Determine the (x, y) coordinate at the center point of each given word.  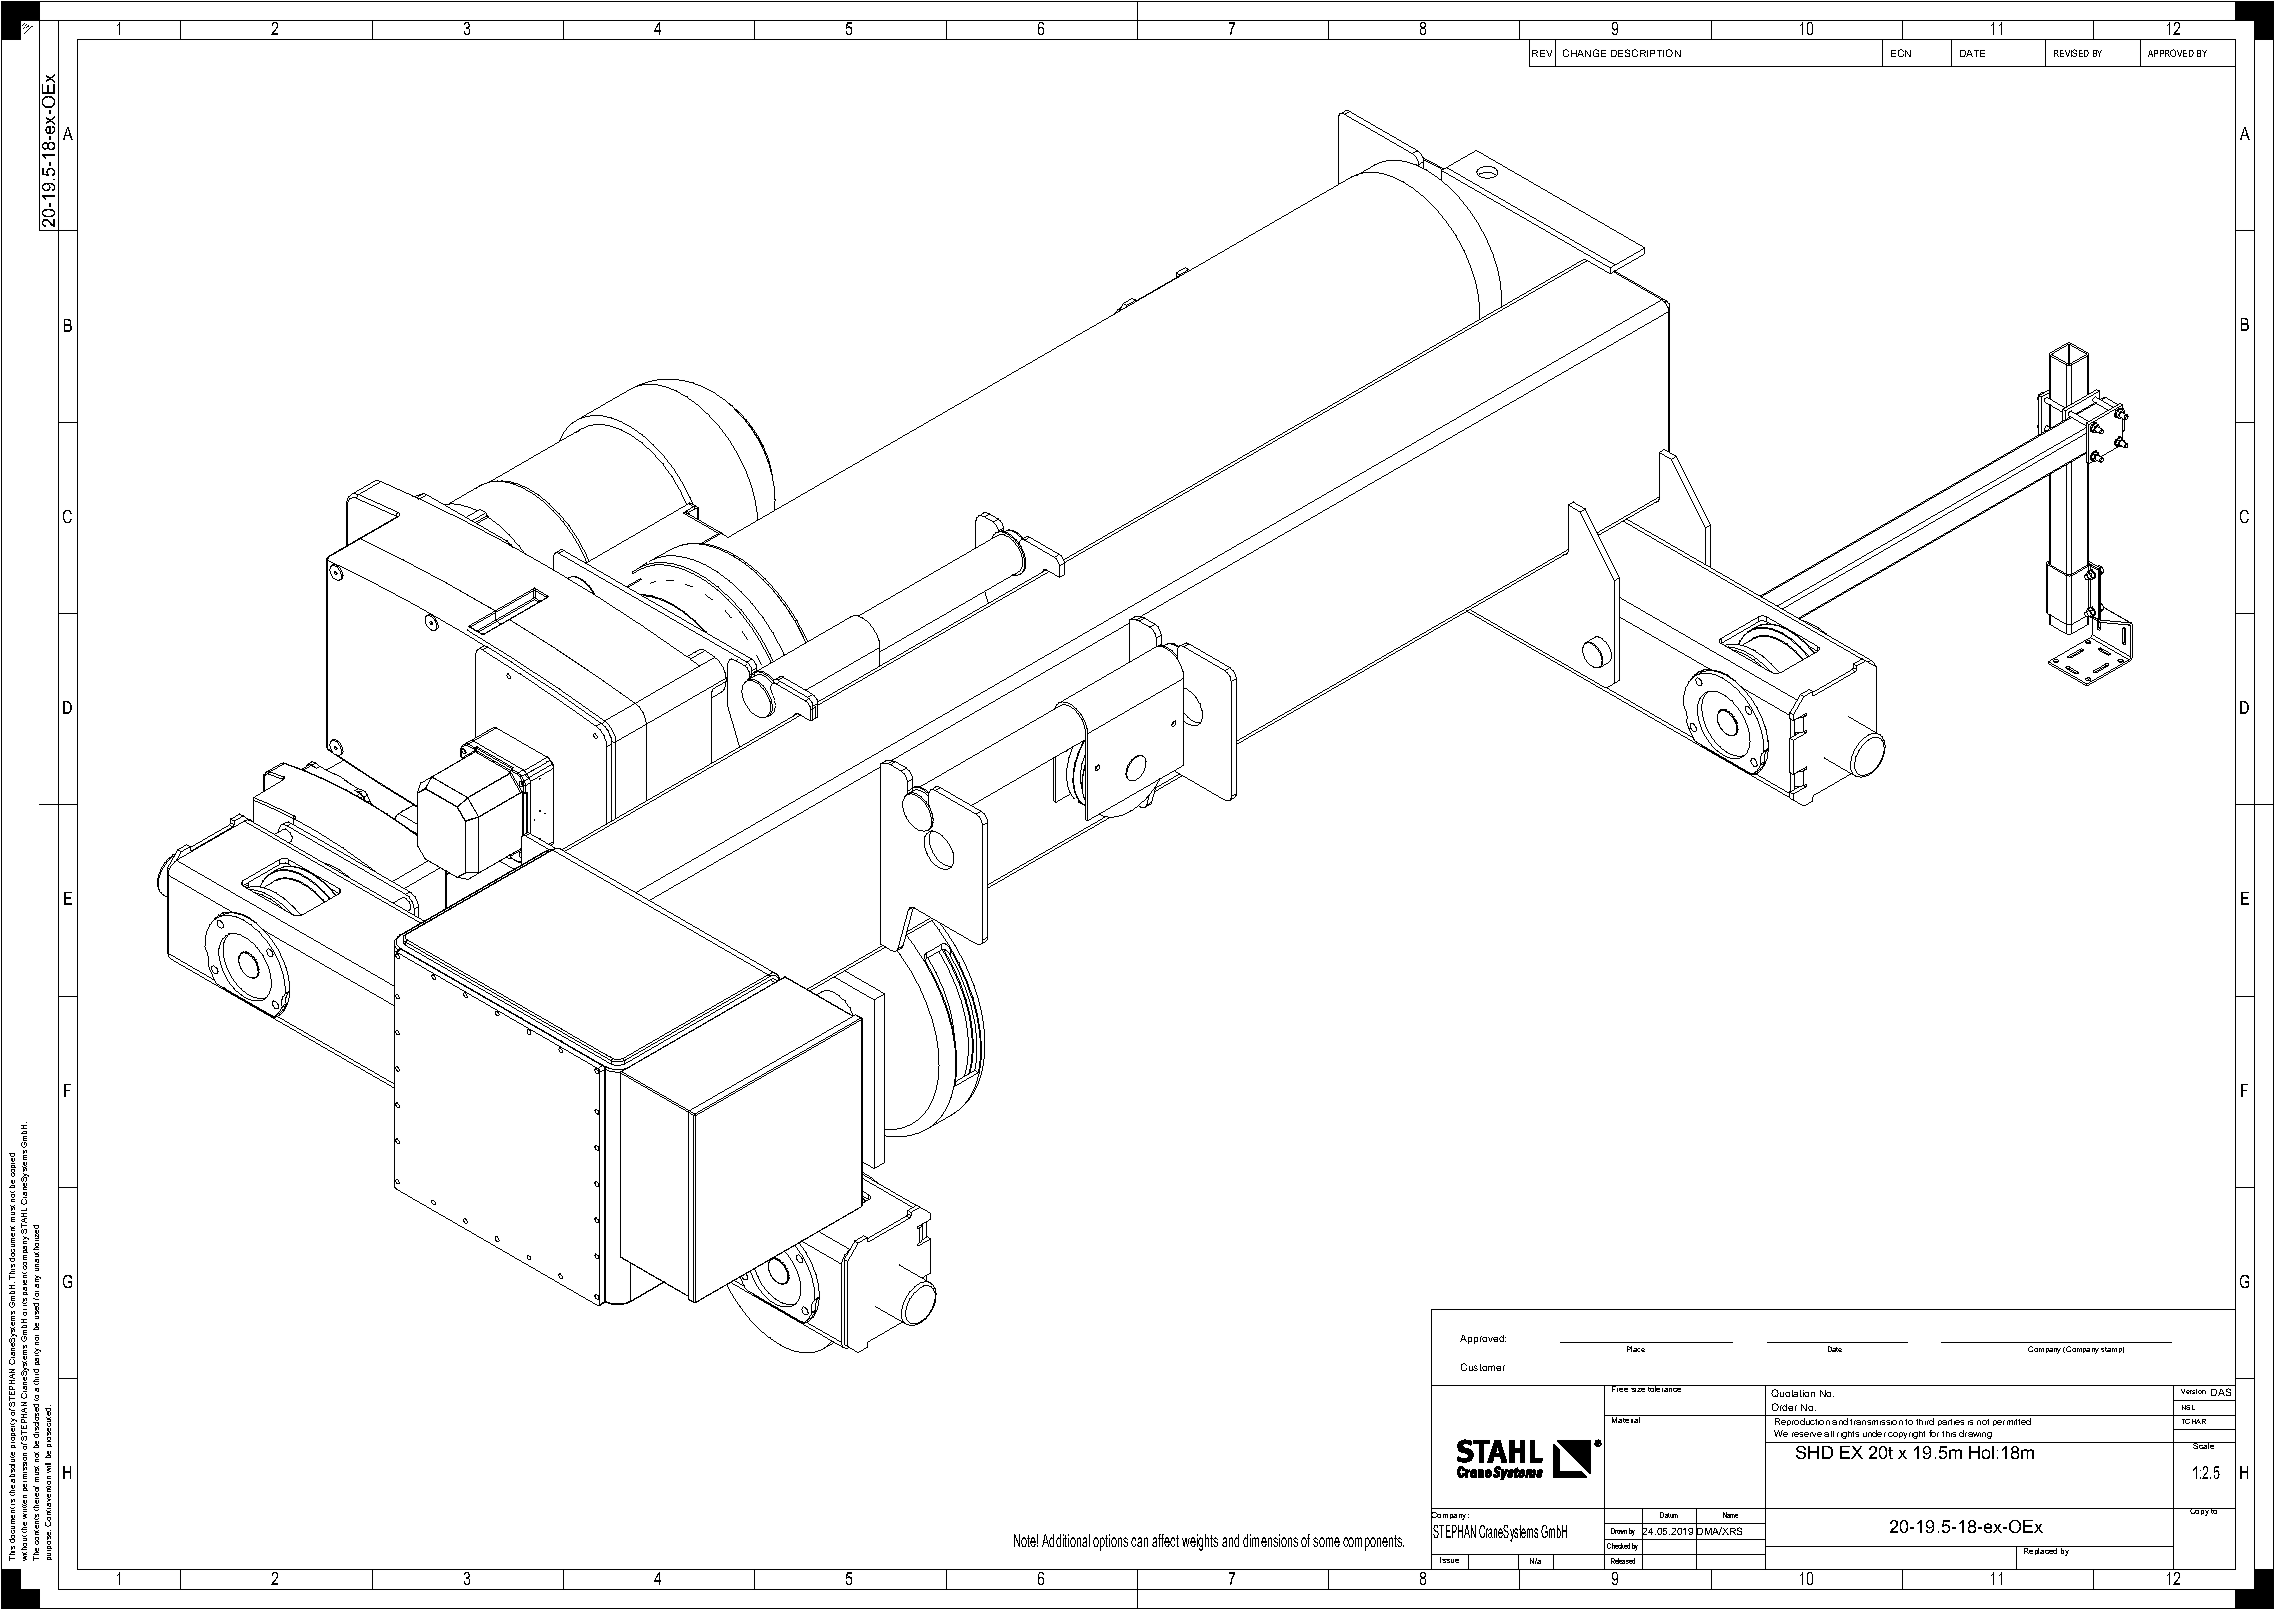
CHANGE (1584, 53)
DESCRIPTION (1646, 53)
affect (1165, 1540)
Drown (1619, 1531)
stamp (2112, 1350)
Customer (1483, 1367)
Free (1620, 1388)
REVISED (2071, 53)
